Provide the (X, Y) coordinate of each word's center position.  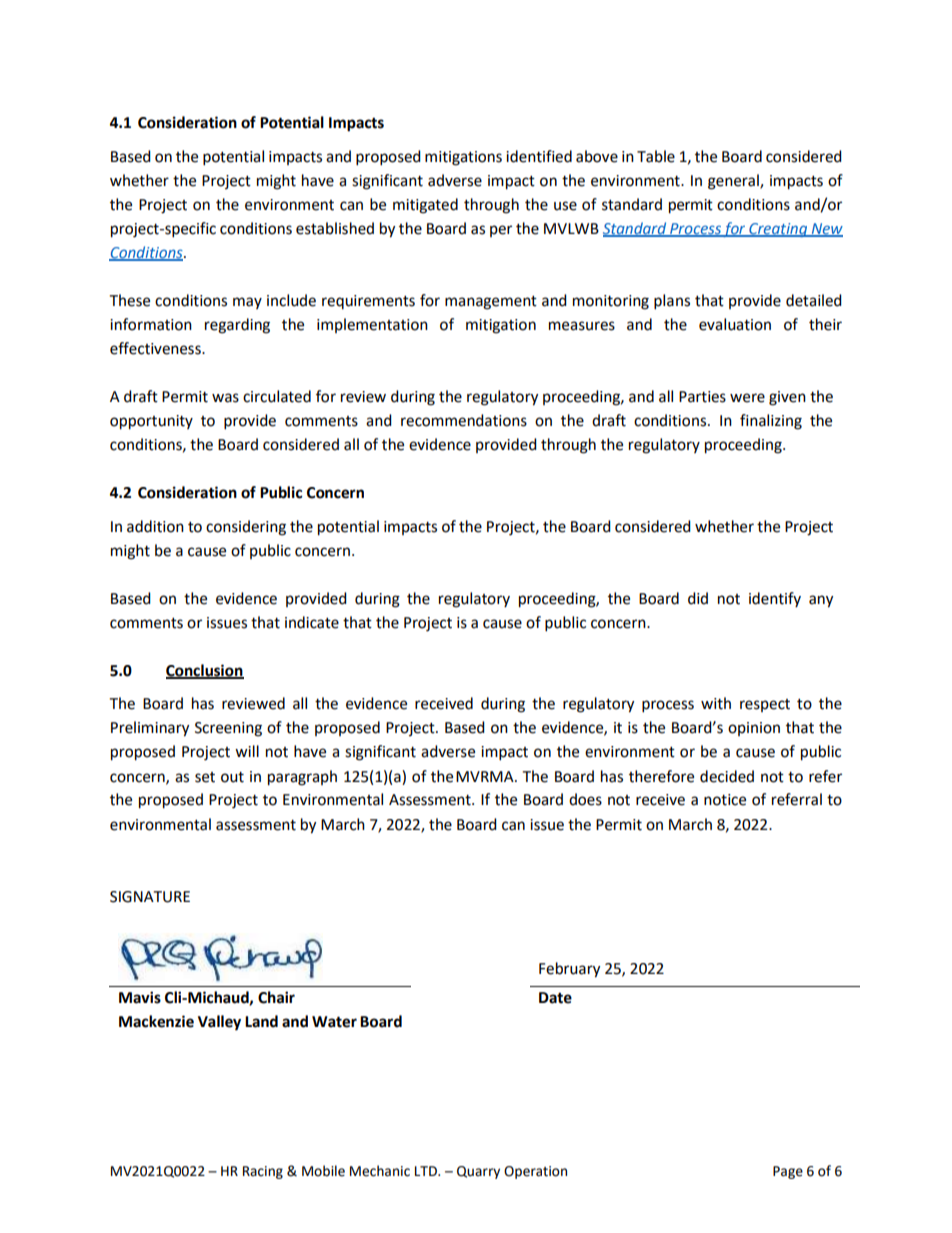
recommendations (464, 420)
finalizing (771, 422)
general (734, 182)
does (585, 799)
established (335, 228)
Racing (263, 1172)
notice (725, 800)
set (205, 777)
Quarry (478, 1172)
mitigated (425, 206)
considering (246, 528)
